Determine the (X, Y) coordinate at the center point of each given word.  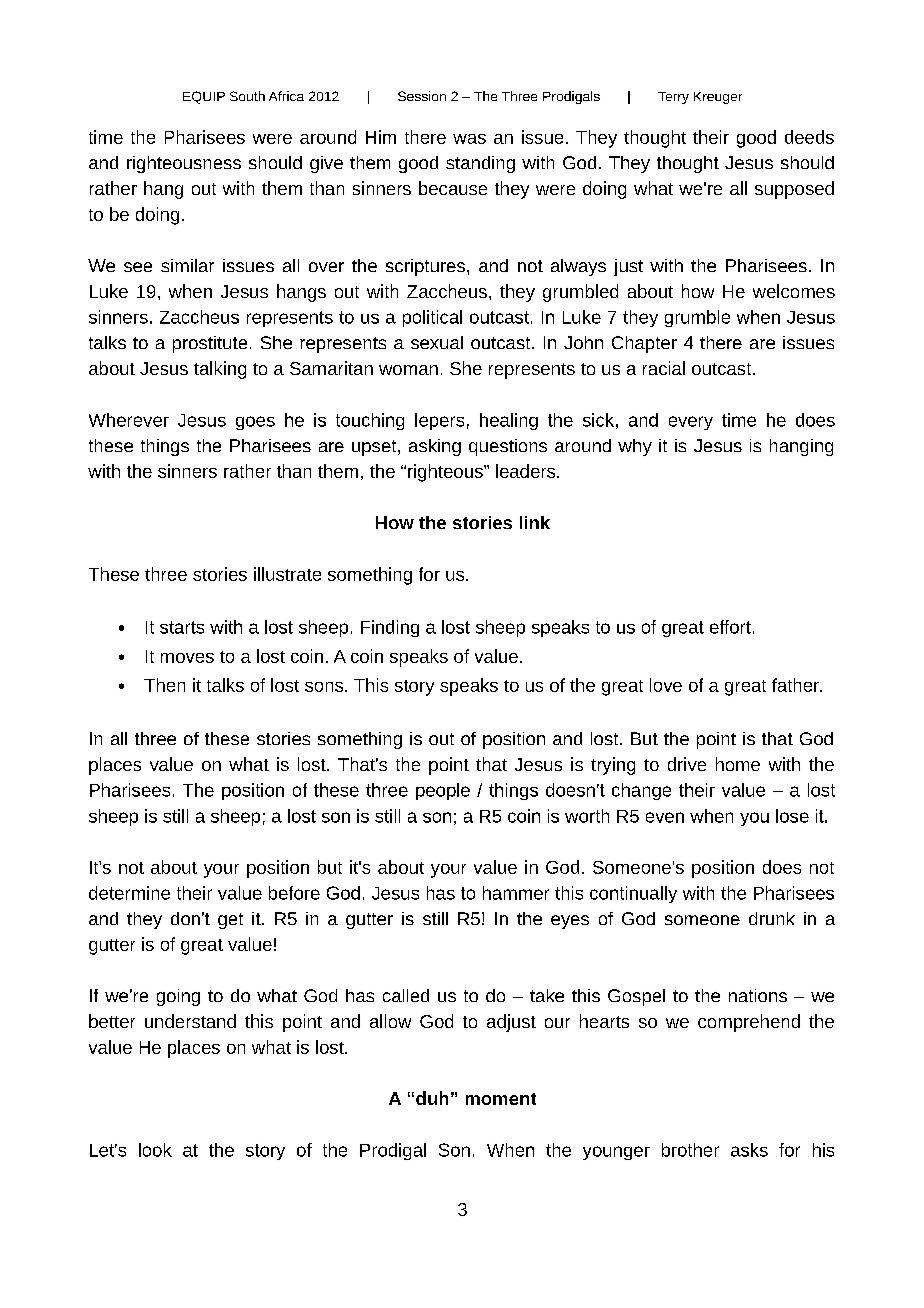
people (443, 791)
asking (435, 447)
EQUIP (204, 97)
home (738, 764)
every (691, 423)
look (155, 1150)
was (469, 139)
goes (255, 423)
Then (164, 685)
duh (432, 1098)
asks (749, 1150)
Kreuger (718, 98)
